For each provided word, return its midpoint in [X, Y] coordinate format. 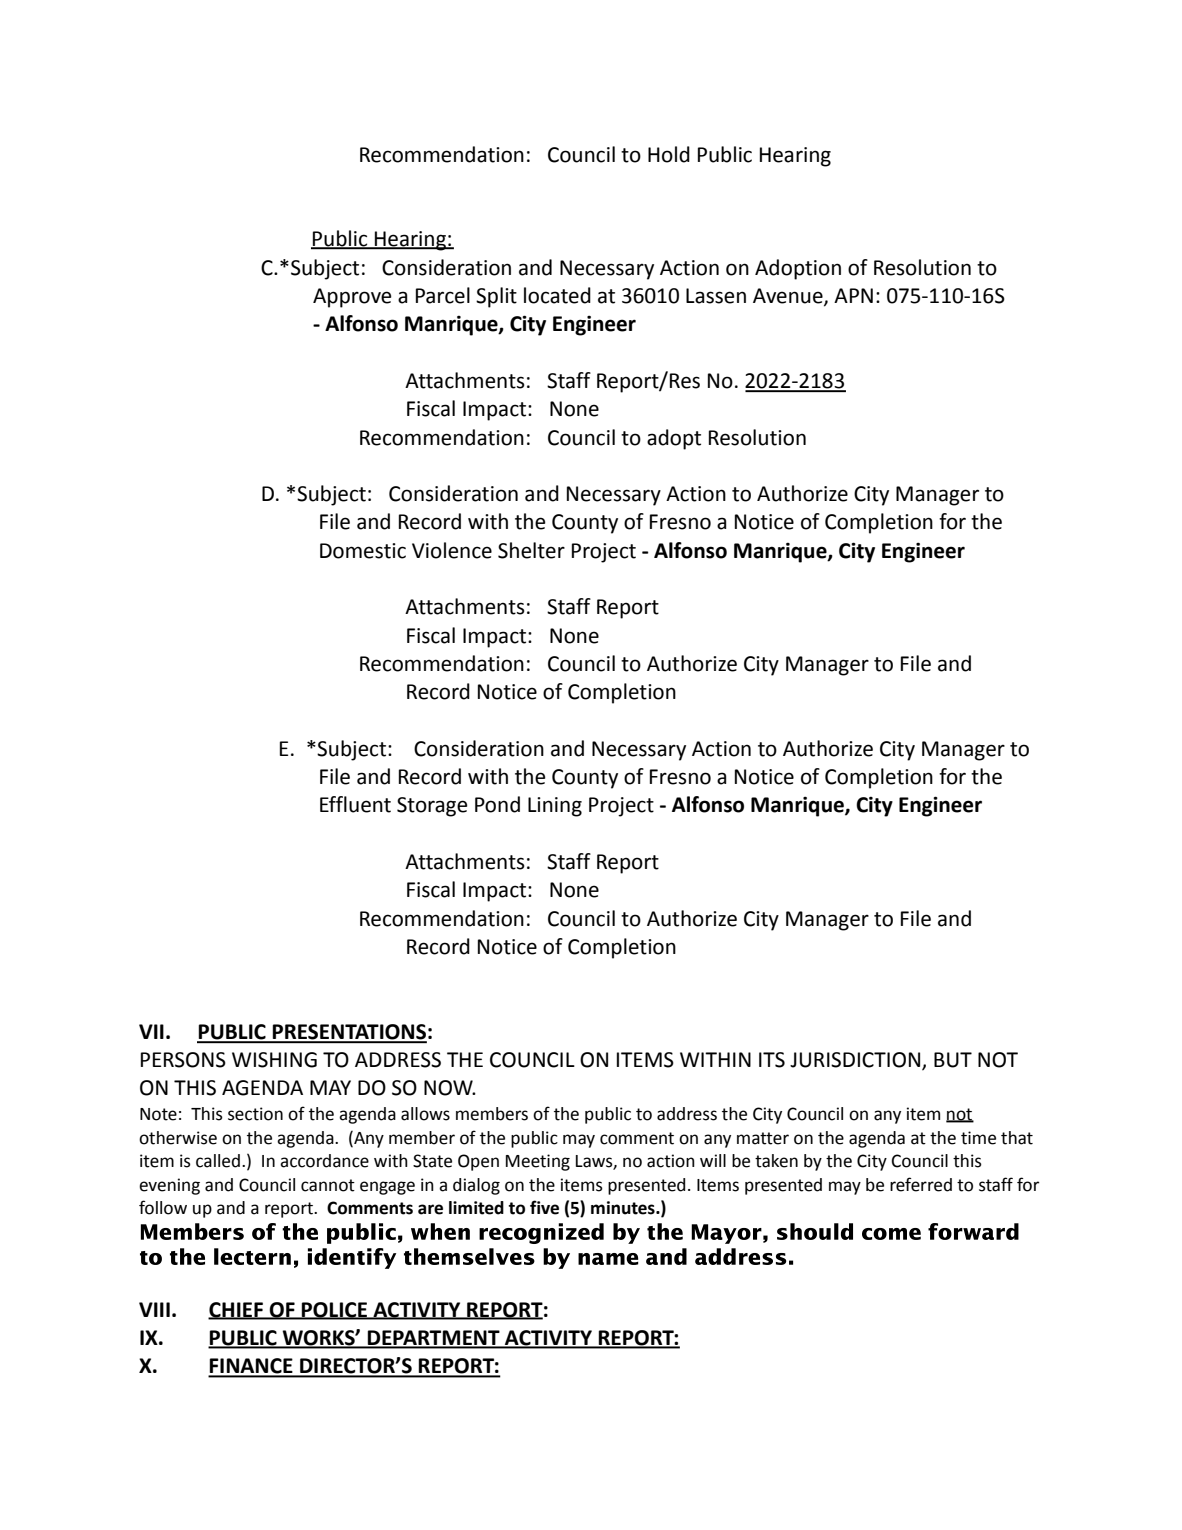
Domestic [363, 551]
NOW [449, 1088]
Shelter [531, 550]
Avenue [789, 297]
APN [853, 295]
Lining [555, 807]
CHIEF [237, 1310]
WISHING [274, 1060]
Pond [497, 804]
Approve [352, 298]
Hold [669, 154]
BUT [953, 1060]
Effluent [355, 804]
